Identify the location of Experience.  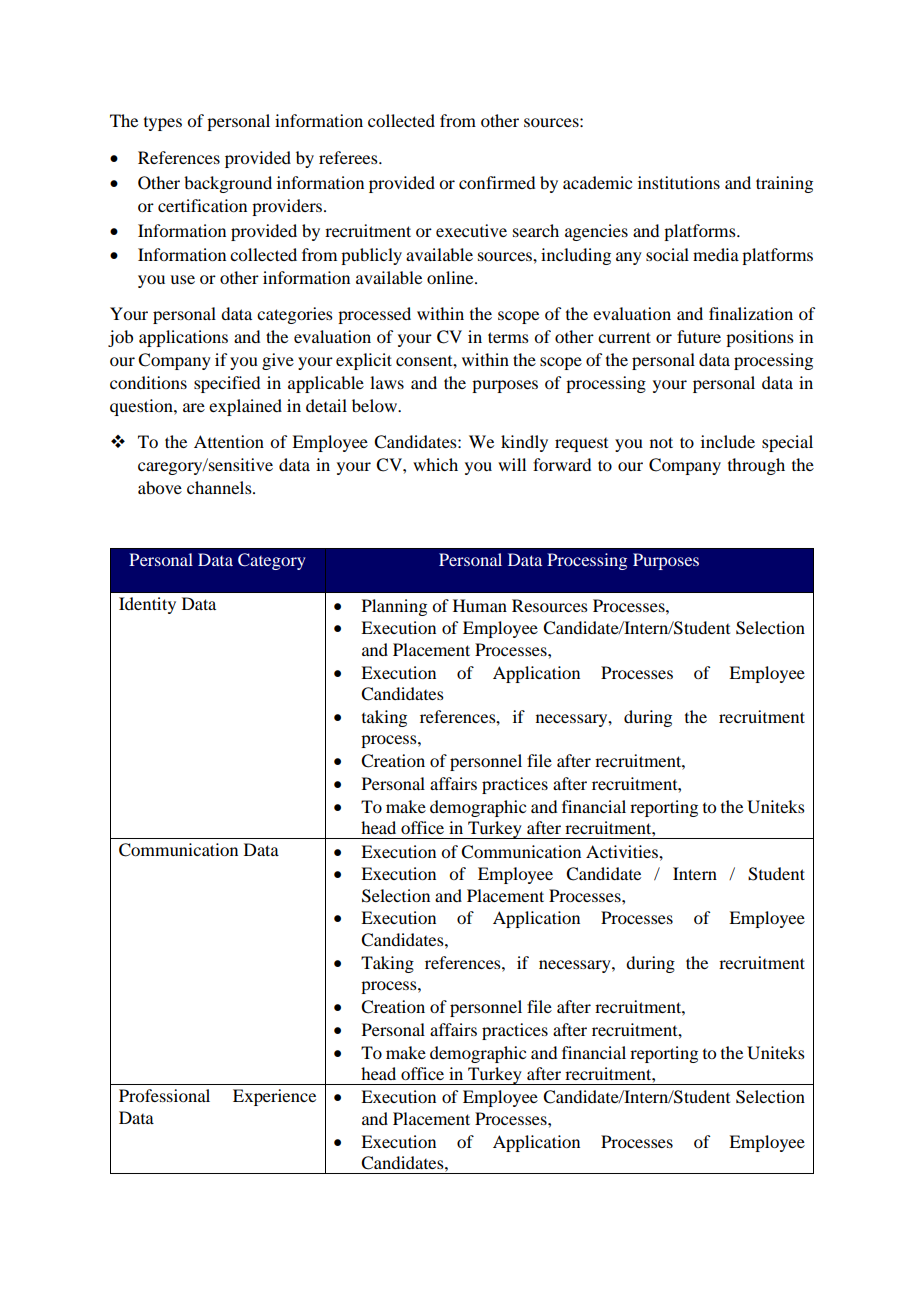
(274, 1097).
